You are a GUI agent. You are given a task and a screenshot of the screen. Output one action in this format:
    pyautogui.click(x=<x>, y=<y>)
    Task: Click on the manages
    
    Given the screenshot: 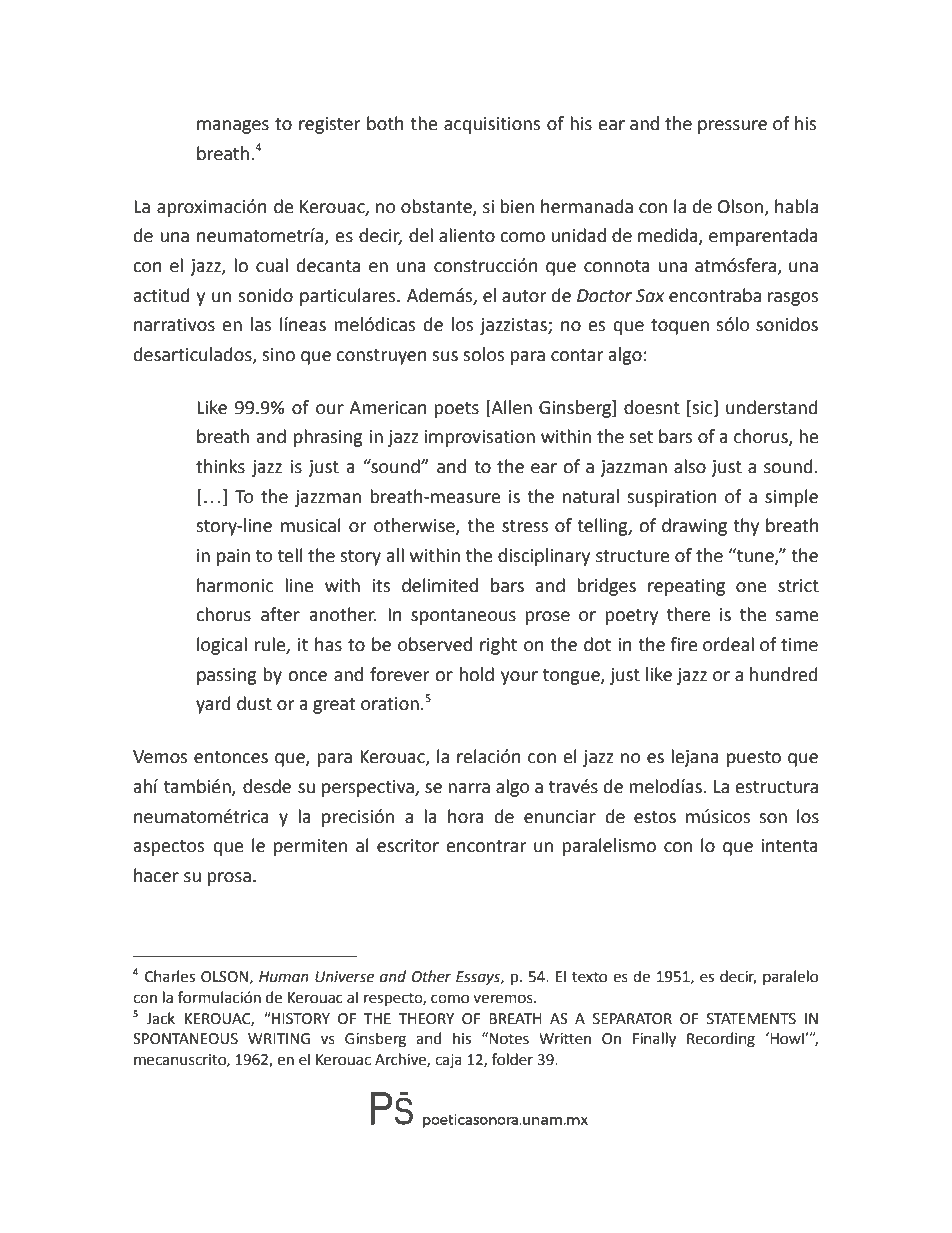 What is the action you would take?
    pyautogui.click(x=233, y=127)
